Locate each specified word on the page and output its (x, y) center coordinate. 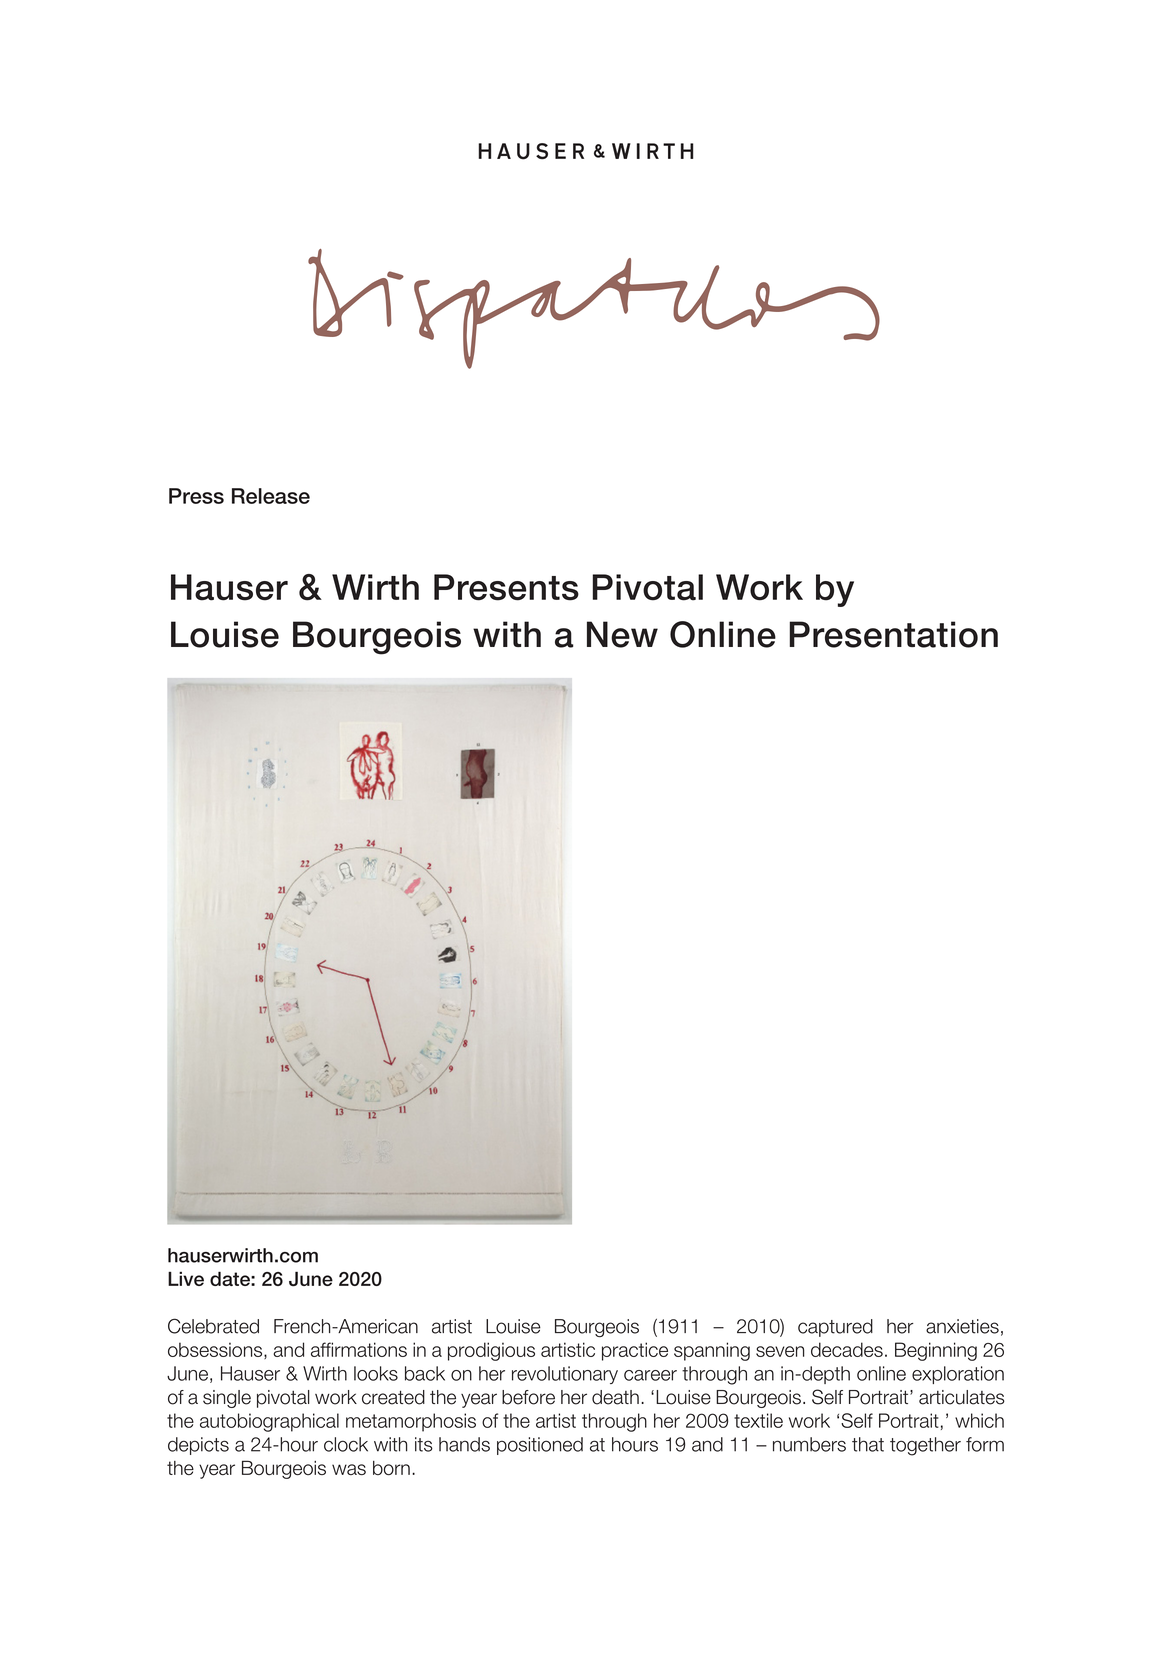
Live (186, 1279)
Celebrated (213, 1326)
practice (635, 1351)
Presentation (893, 634)
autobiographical (269, 1422)
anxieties (962, 1326)
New (622, 634)
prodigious (491, 1351)
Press (196, 496)
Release (271, 496)
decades (847, 1349)
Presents (506, 587)
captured (835, 1328)
